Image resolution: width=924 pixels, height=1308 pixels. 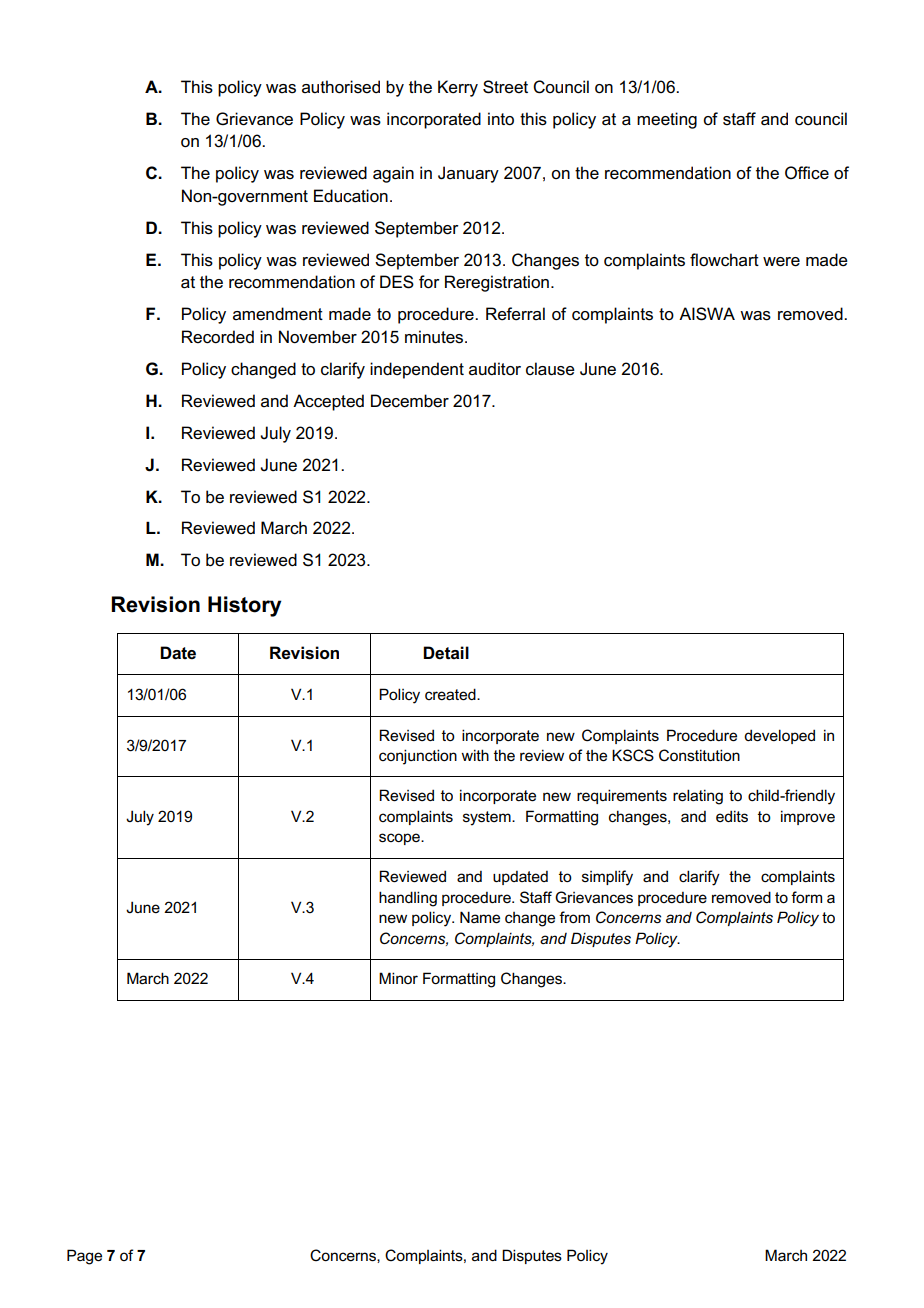 What do you see at coordinates (732, 816) in the image?
I see `edits` at bounding box center [732, 816].
